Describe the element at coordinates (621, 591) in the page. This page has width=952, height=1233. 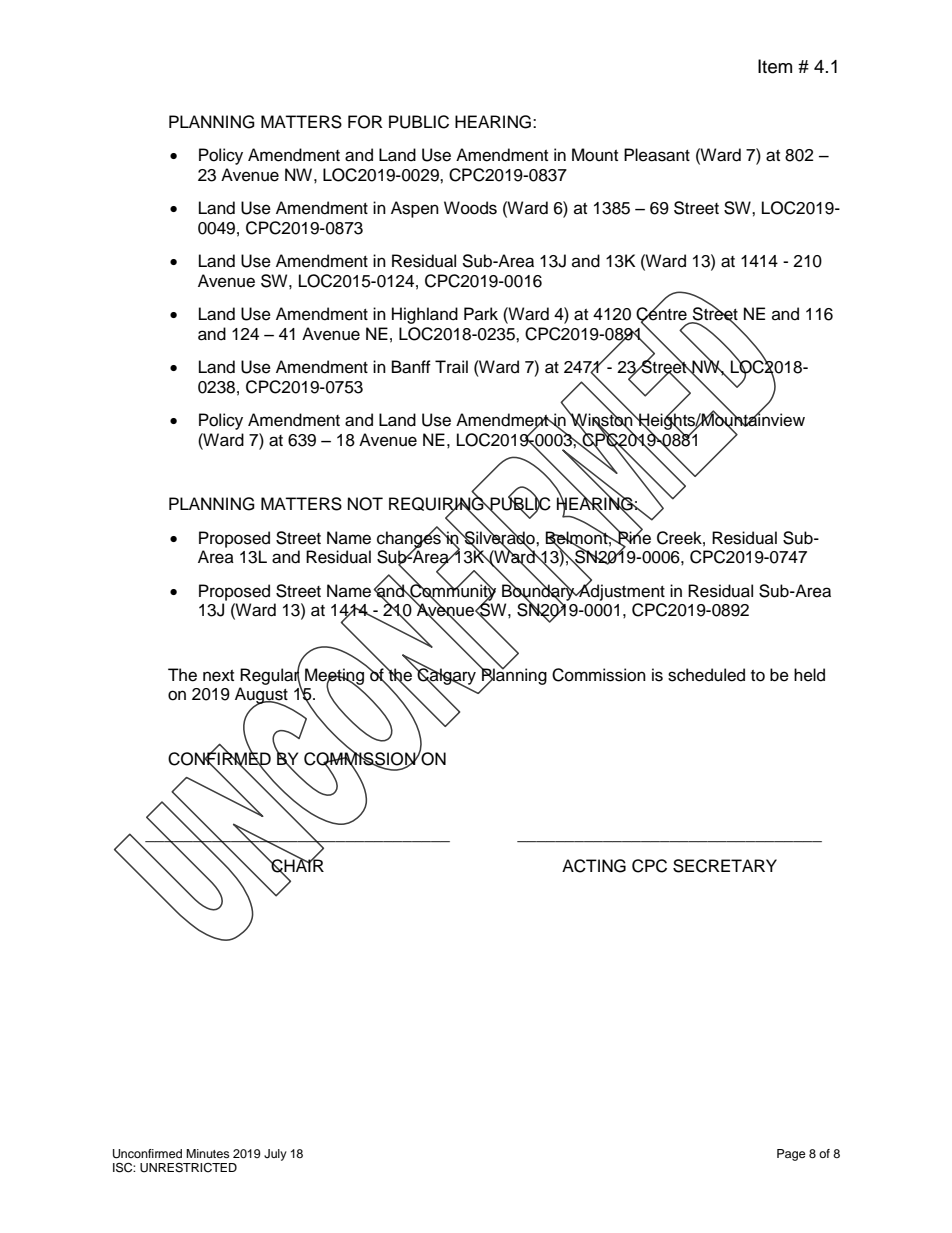
I see `Adjustment` at that location.
